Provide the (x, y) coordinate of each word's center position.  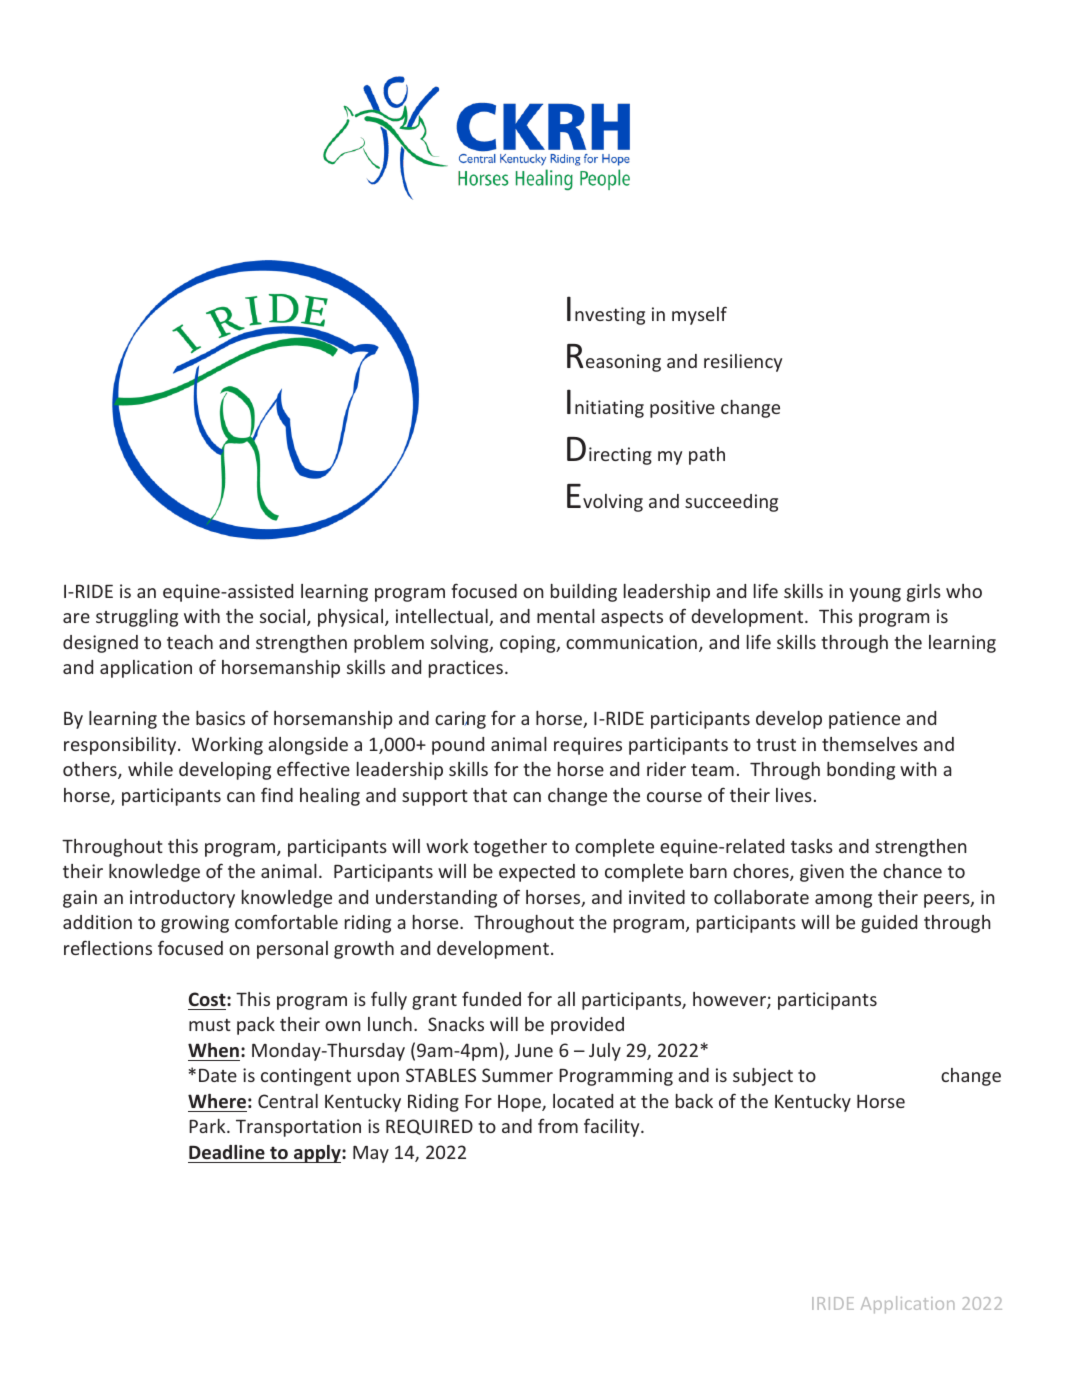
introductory (182, 899)
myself (699, 315)
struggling (137, 618)
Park (208, 1126)
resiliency (743, 363)
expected (537, 873)
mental (566, 616)
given (822, 873)
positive (682, 409)
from (558, 1125)
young (875, 595)
